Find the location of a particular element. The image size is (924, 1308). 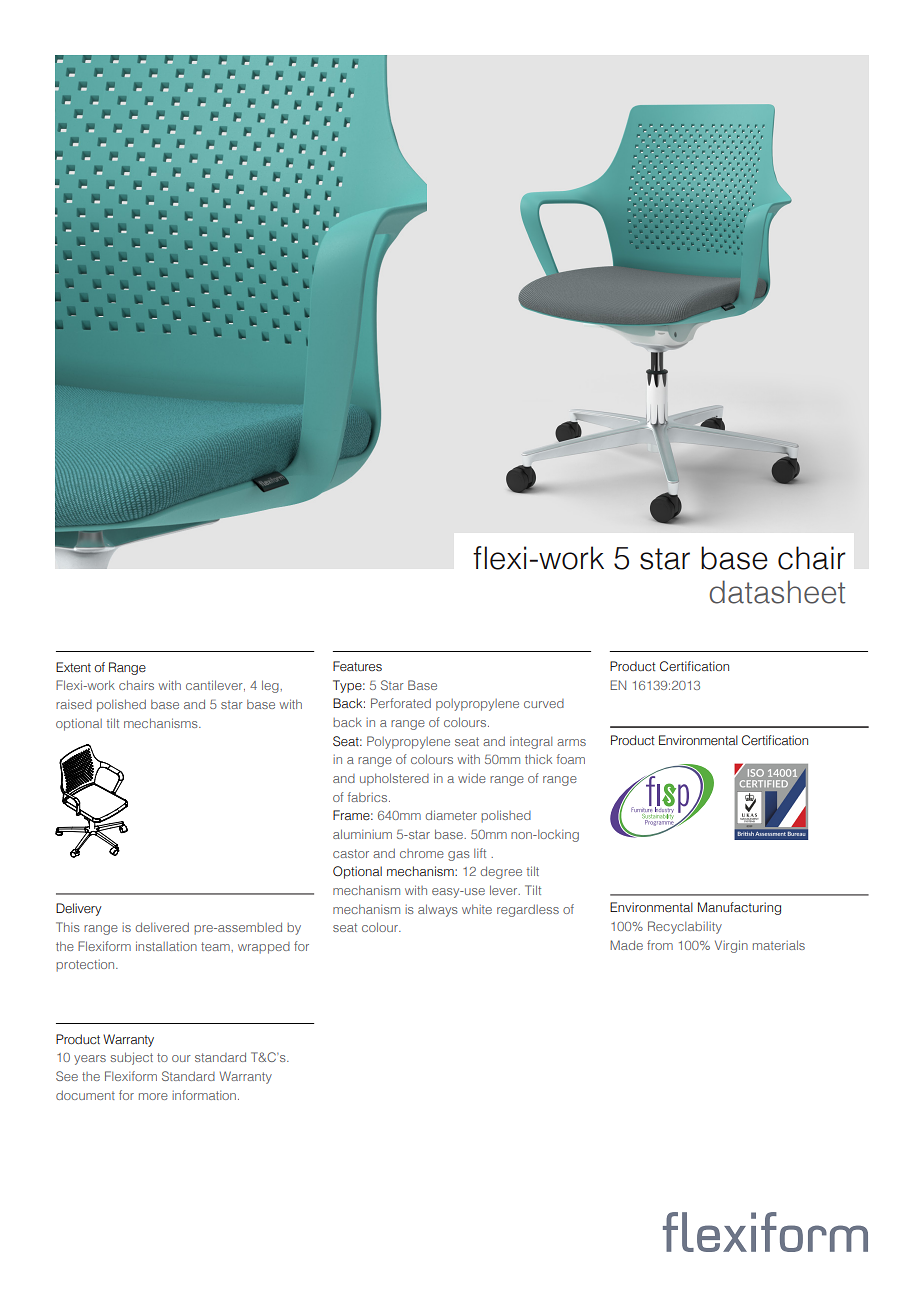

Features is located at coordinates (357, 666).
